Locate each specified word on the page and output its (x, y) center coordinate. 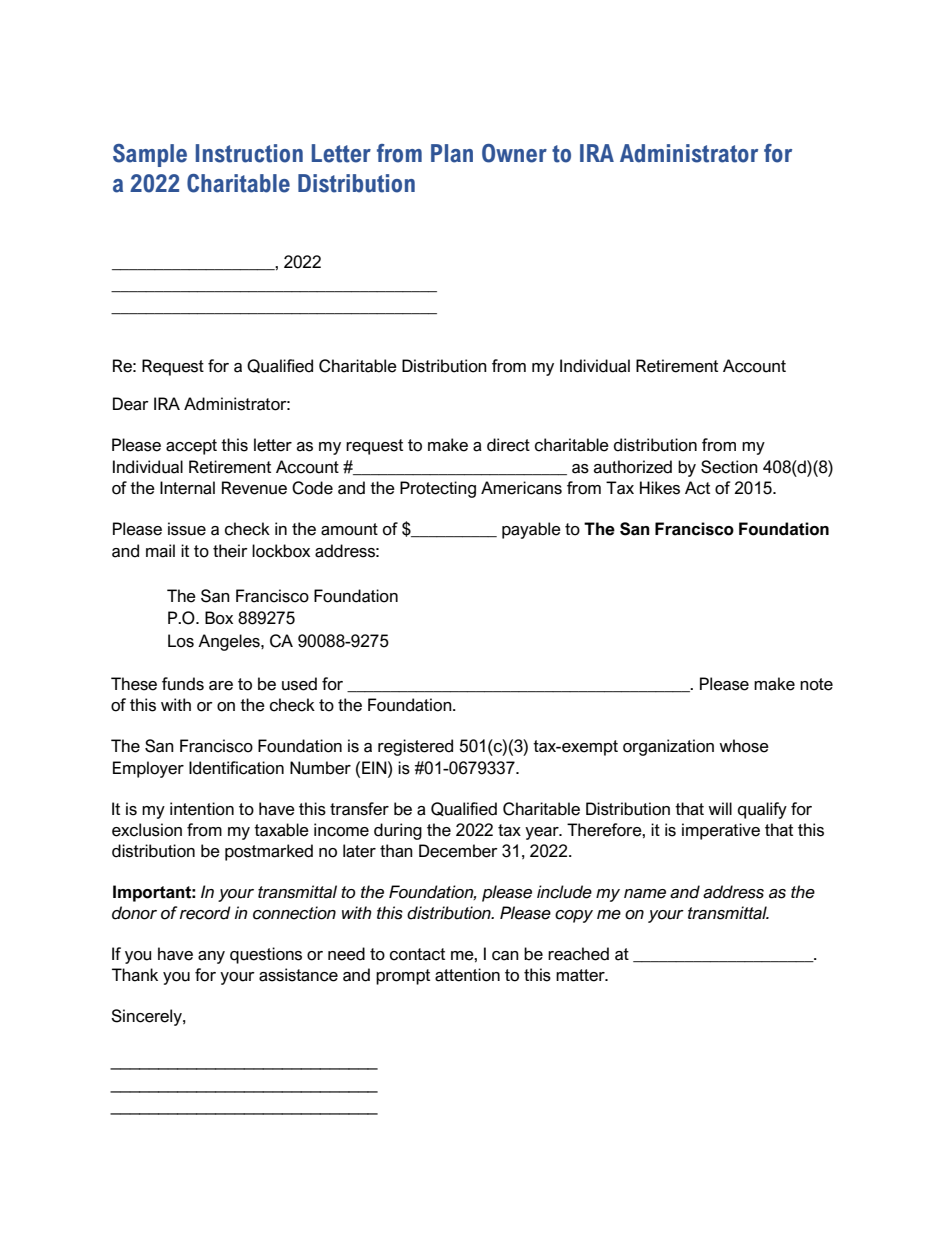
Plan (452, 153)
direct (508, 445)
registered (415, 747)
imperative (721, 831)
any (211, 957)
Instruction (249, 153)
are (221, 686)
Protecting (438, 489)
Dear (131, 404)
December (458, 851)
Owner (514, 153)
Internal (187, 488)
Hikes (660, 488)
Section (729, 467)
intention (202, 809)
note (816, 684)
